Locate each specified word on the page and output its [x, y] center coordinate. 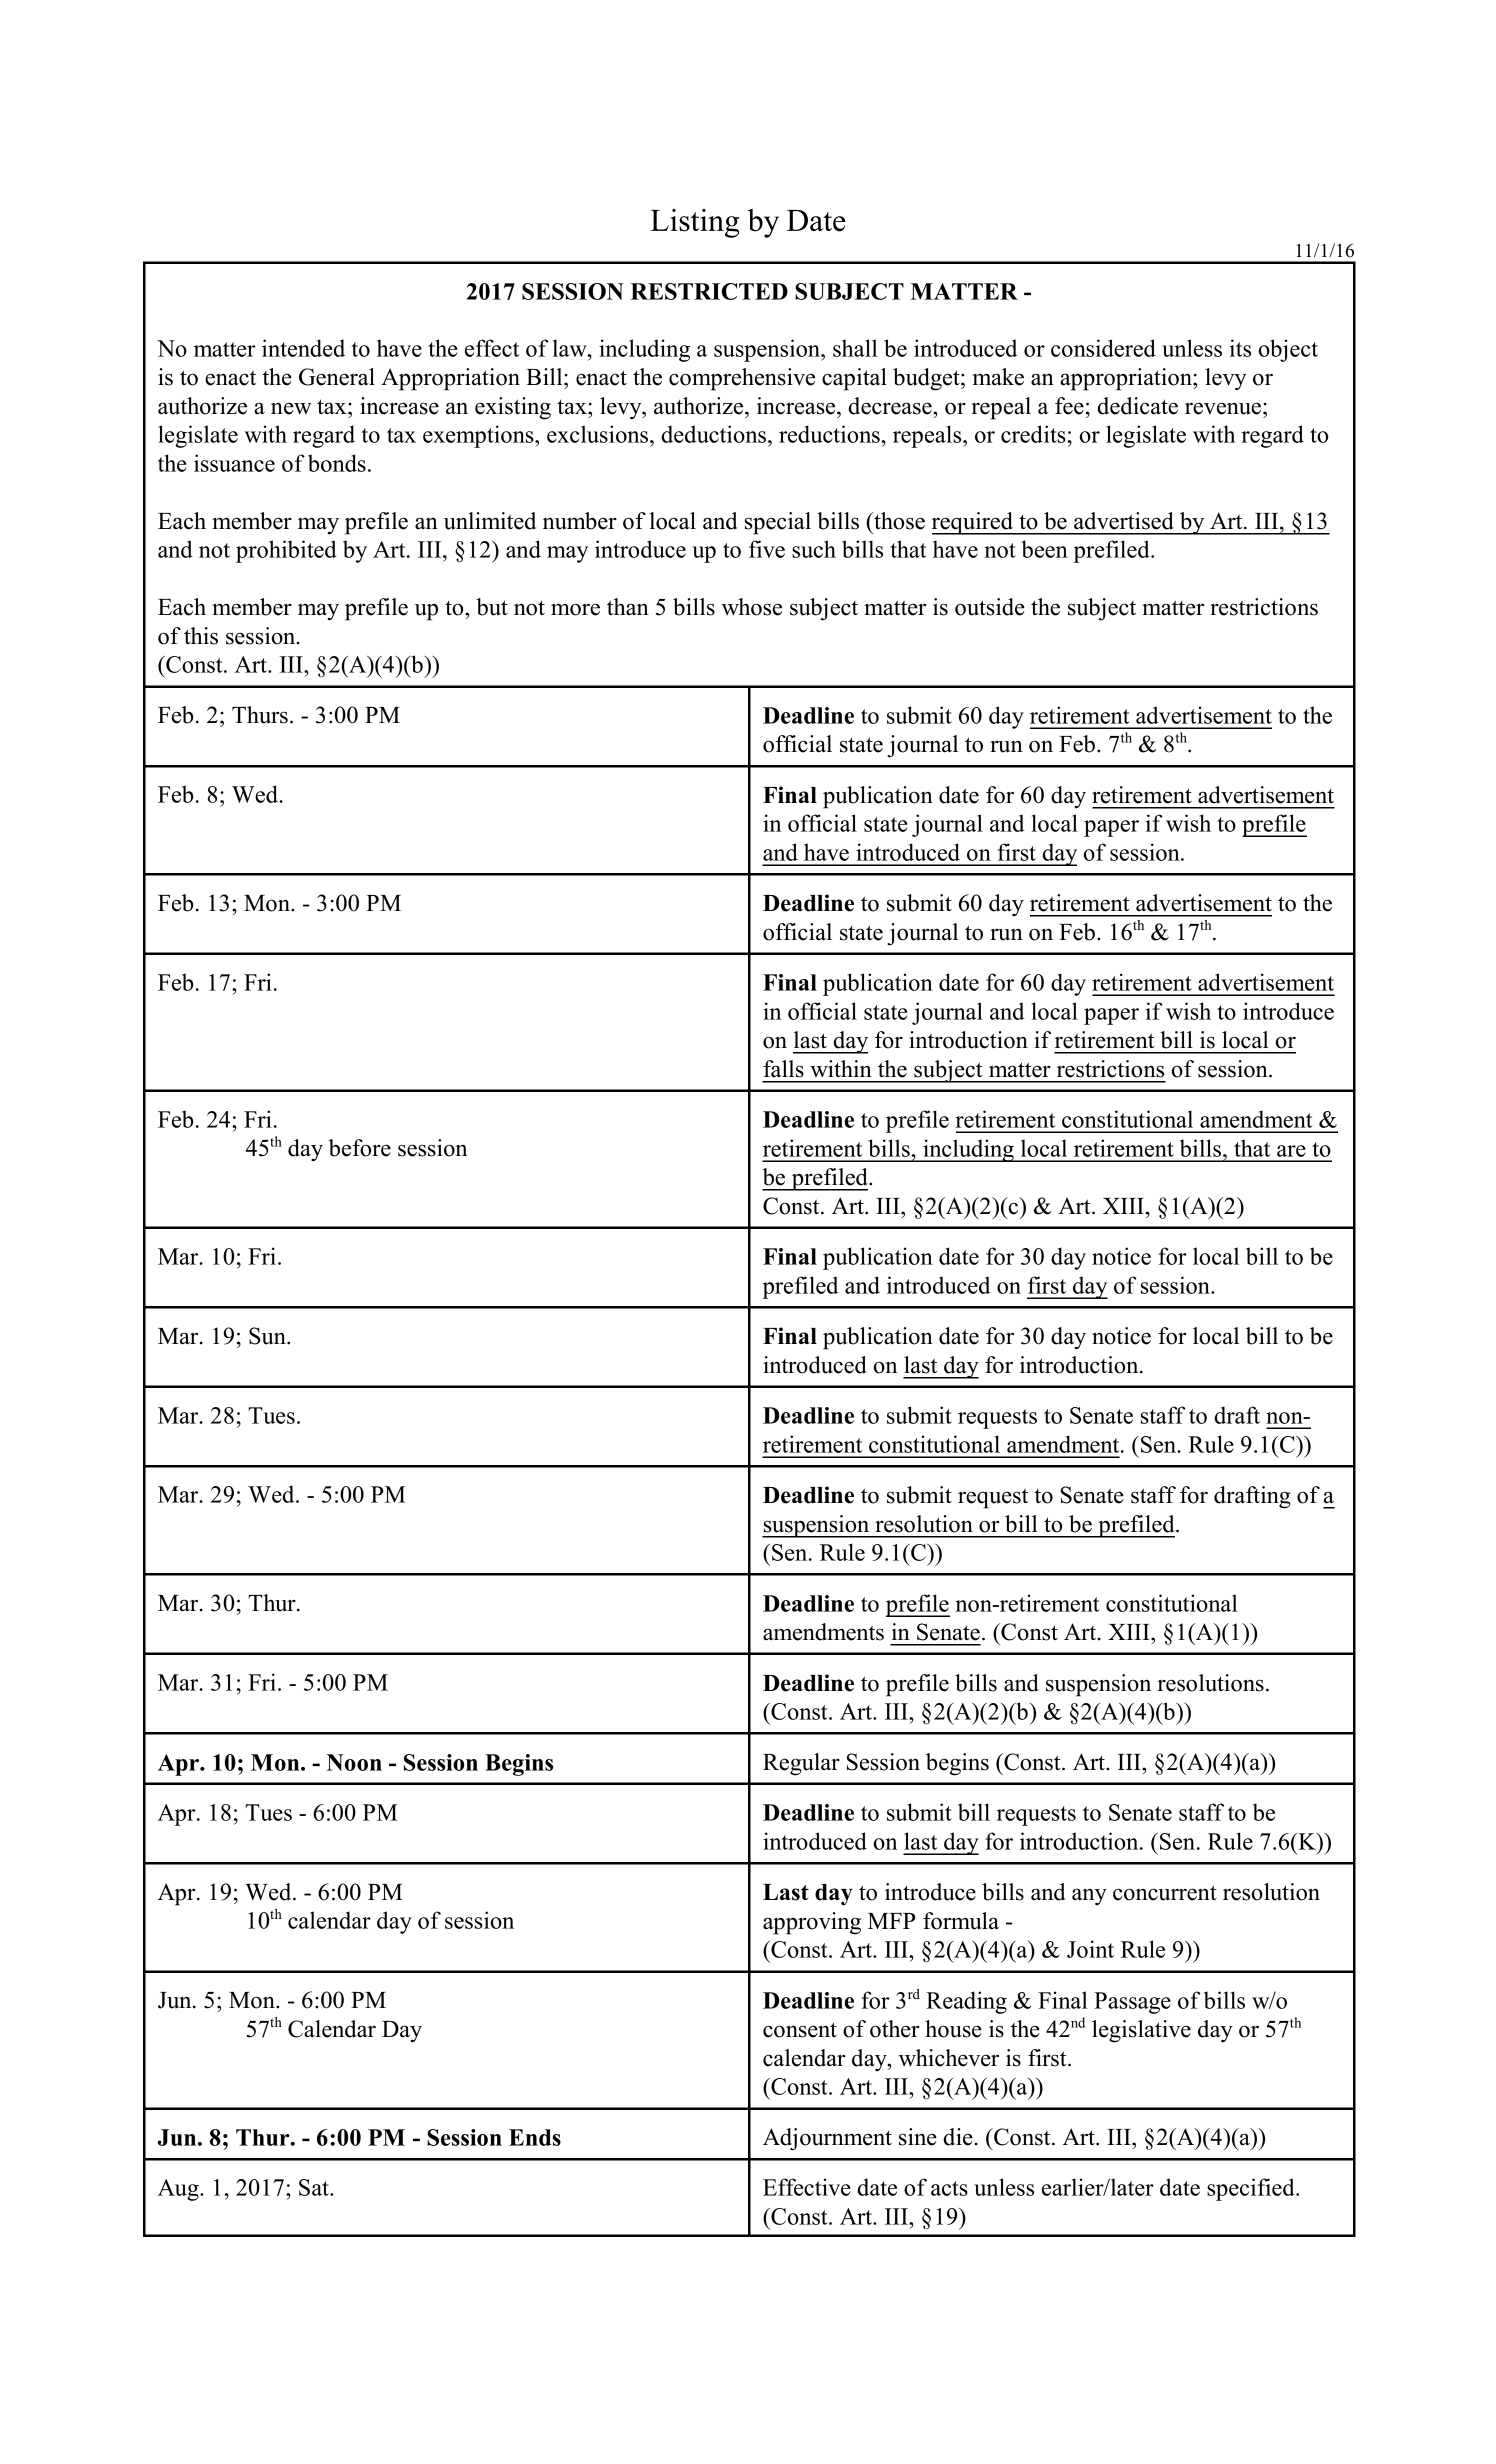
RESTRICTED [709, 291]
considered [1103, 348]
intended [303, 348]
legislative [1141, 2031]
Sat [315, 2187]
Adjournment [827, 2139]
